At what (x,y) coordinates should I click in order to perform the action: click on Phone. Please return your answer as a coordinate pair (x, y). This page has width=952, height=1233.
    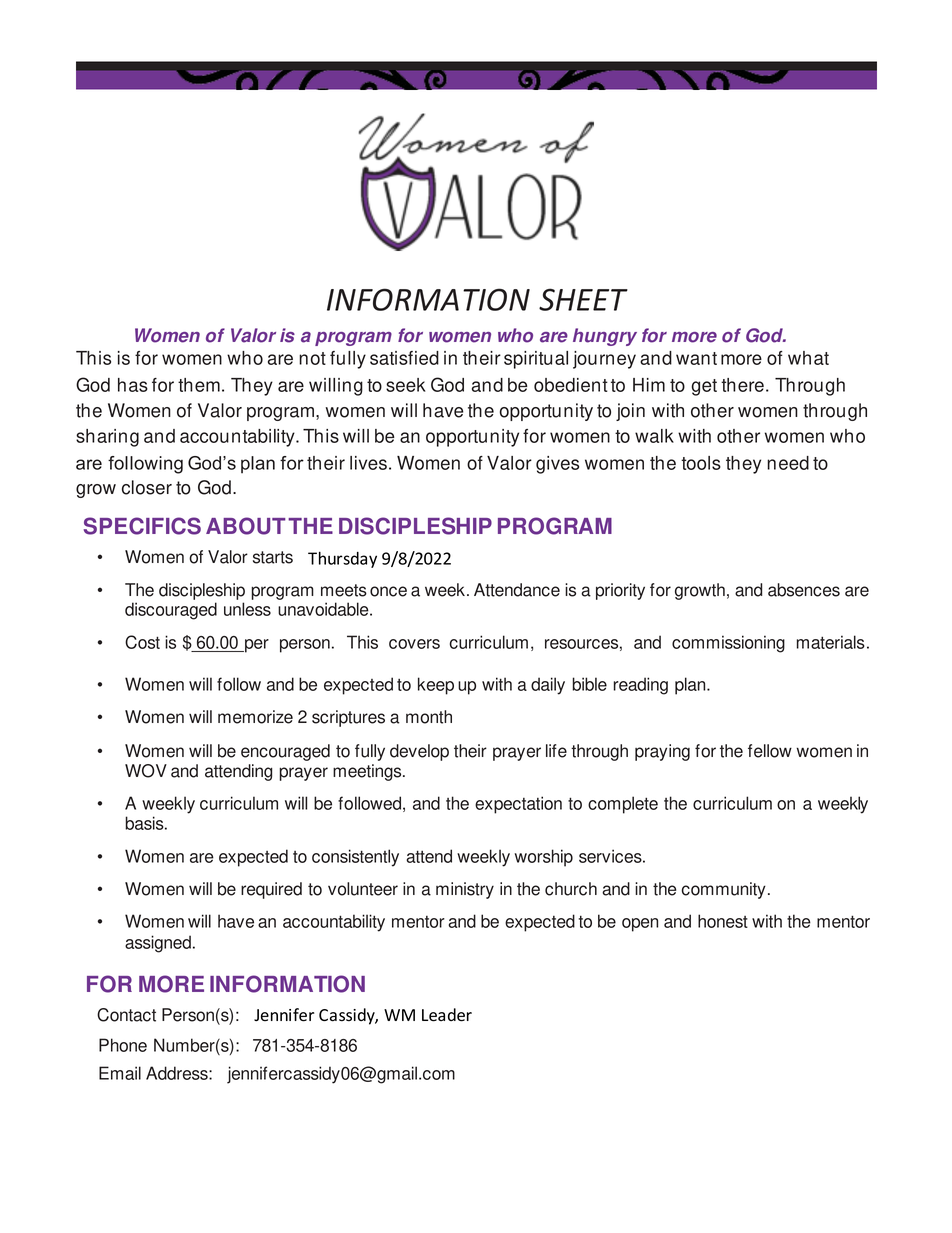
    Looking at the image, I should click on (123, 1045).
